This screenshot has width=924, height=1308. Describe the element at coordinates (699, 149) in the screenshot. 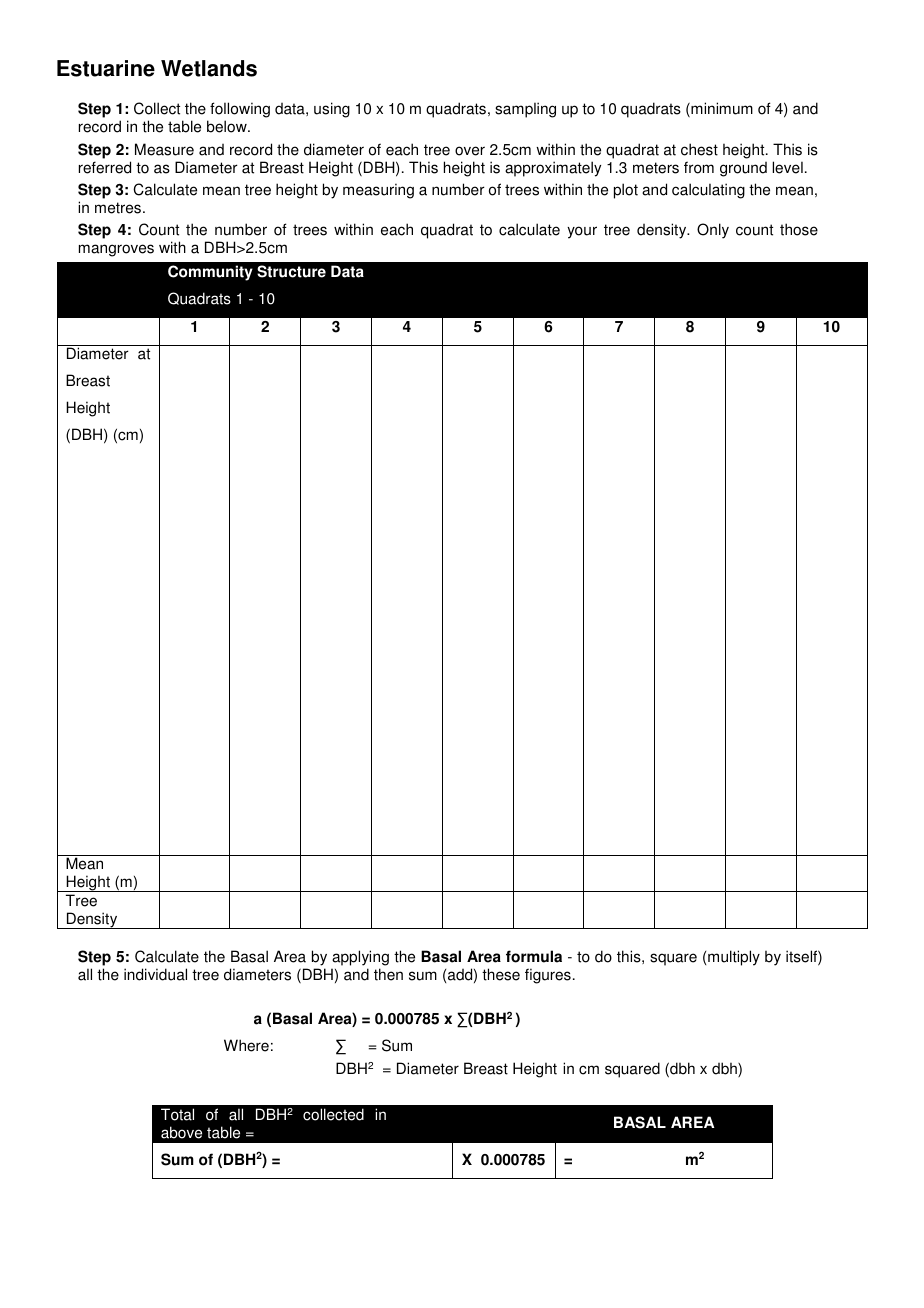

I see `chest` at that location.
